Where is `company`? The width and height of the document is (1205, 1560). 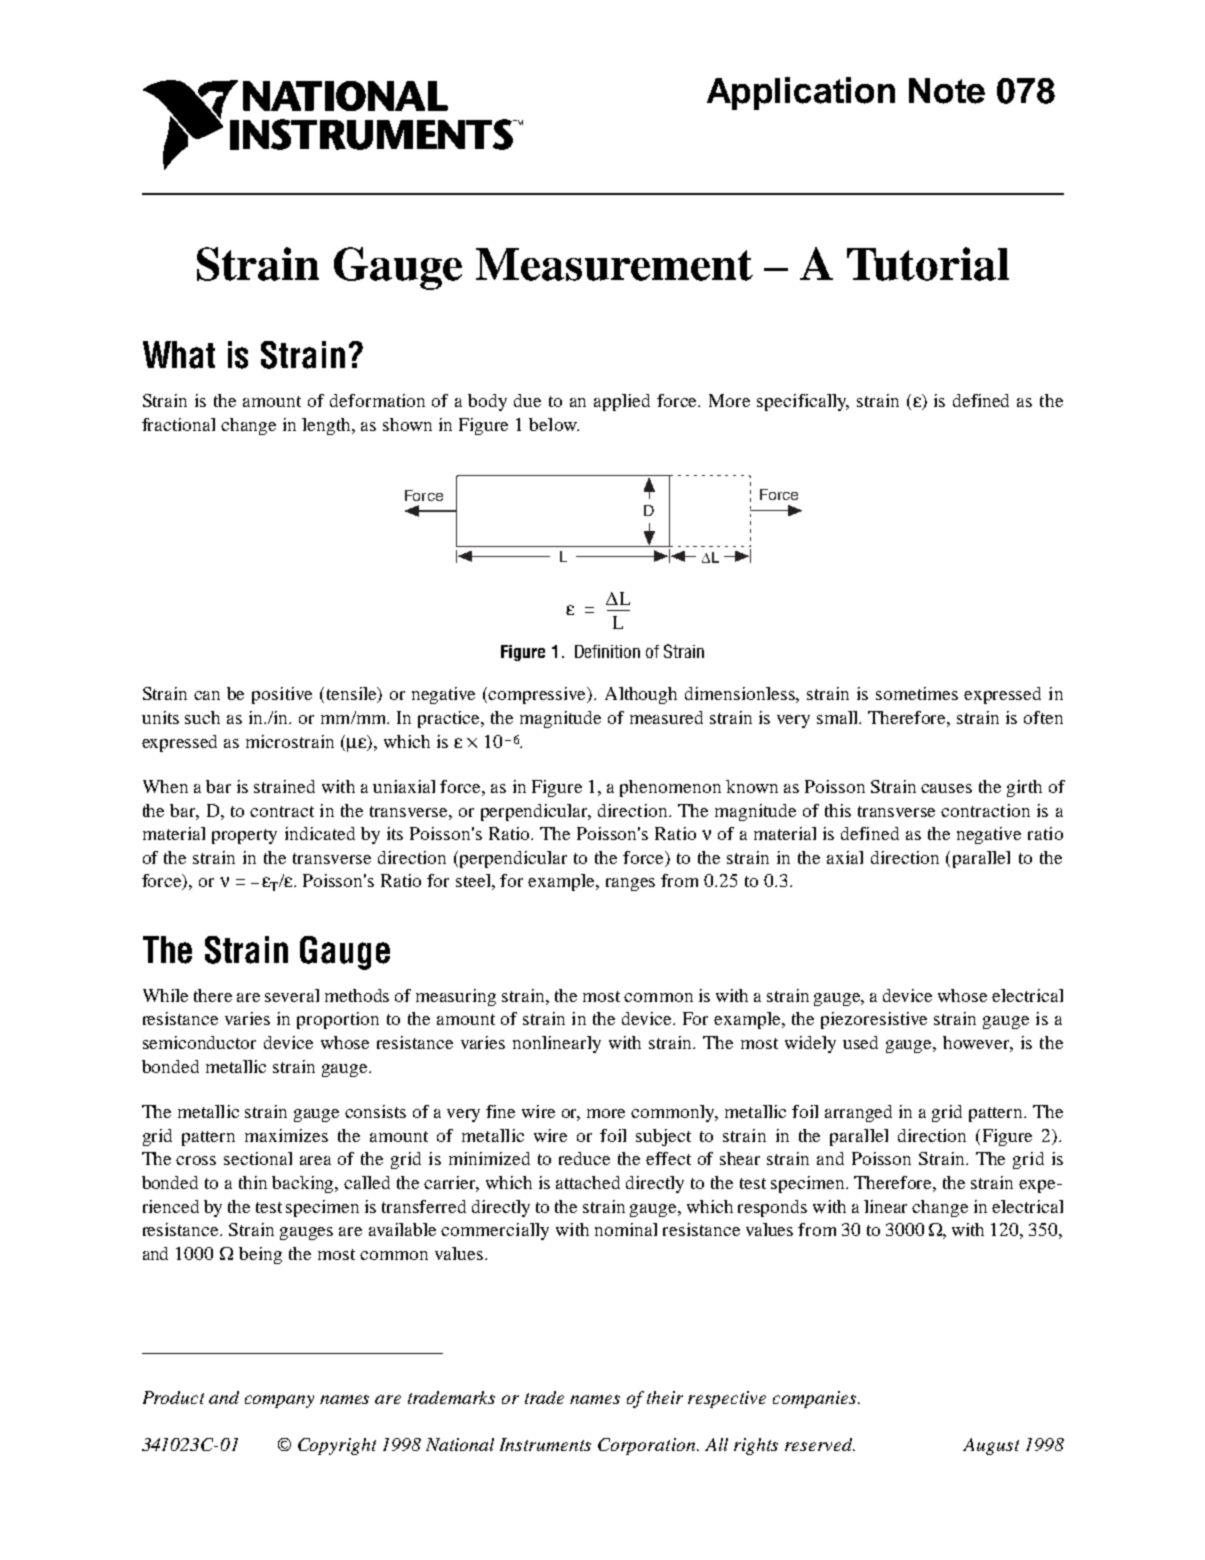 company is located at coordinates (279, 1401).
